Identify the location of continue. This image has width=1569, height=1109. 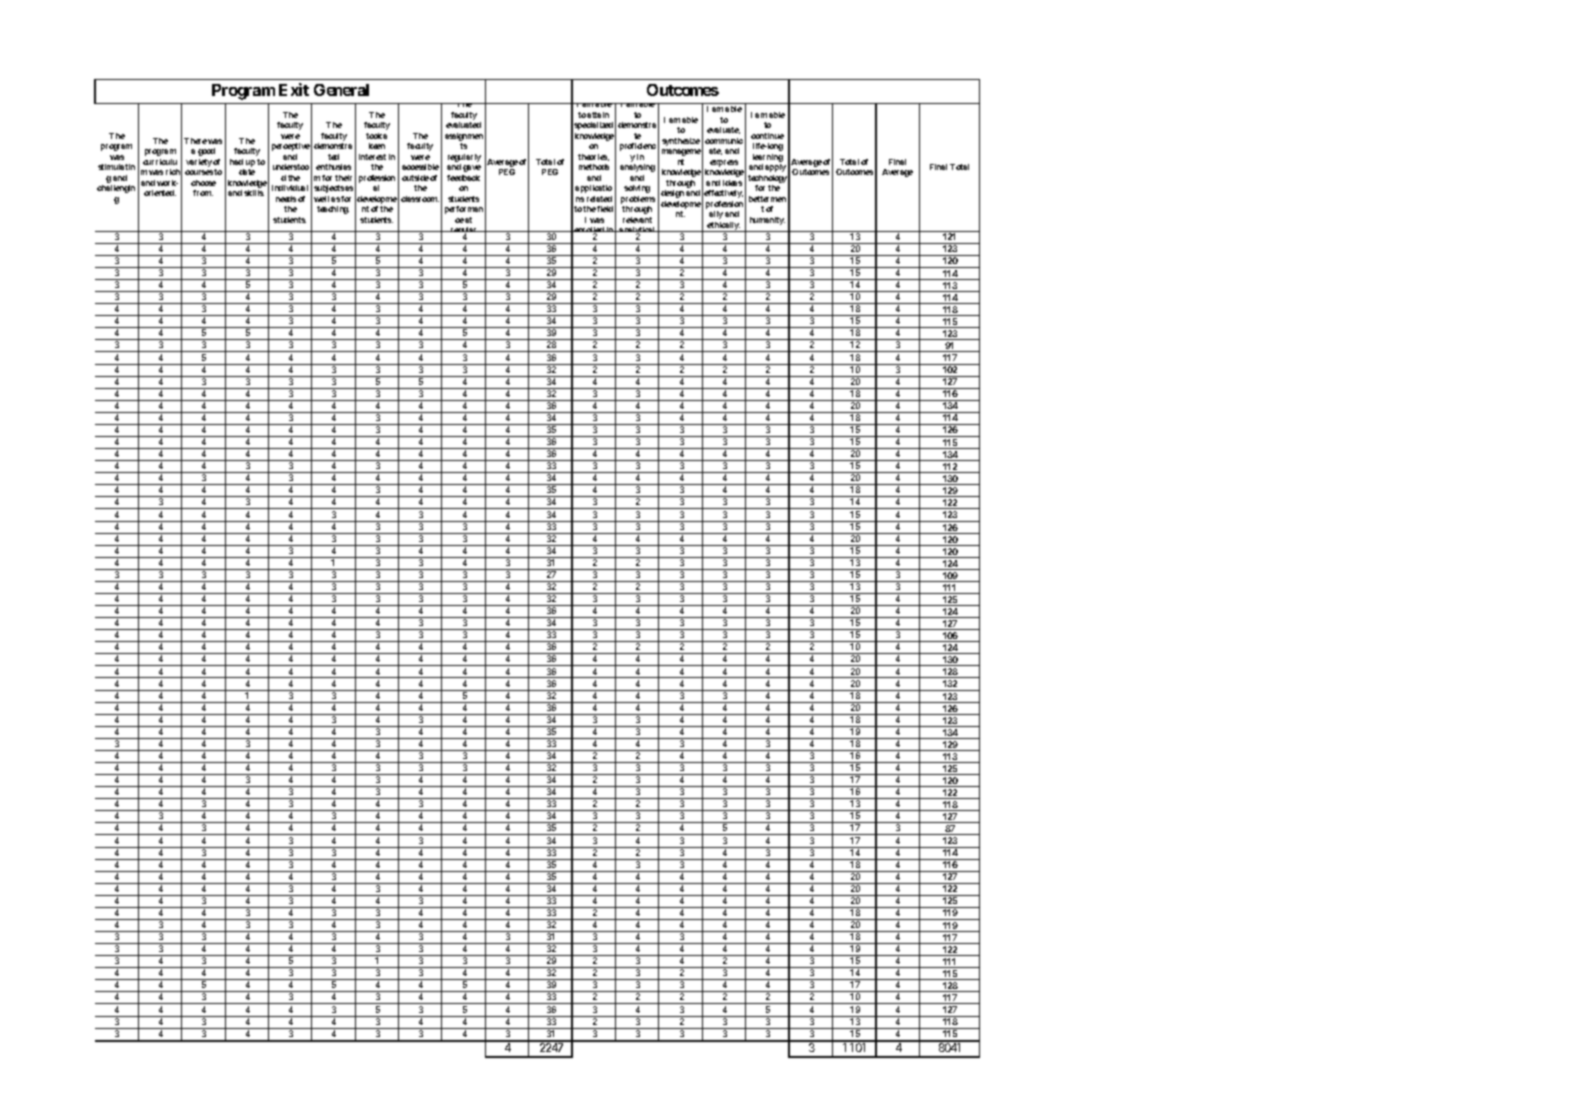
(767, 136).
